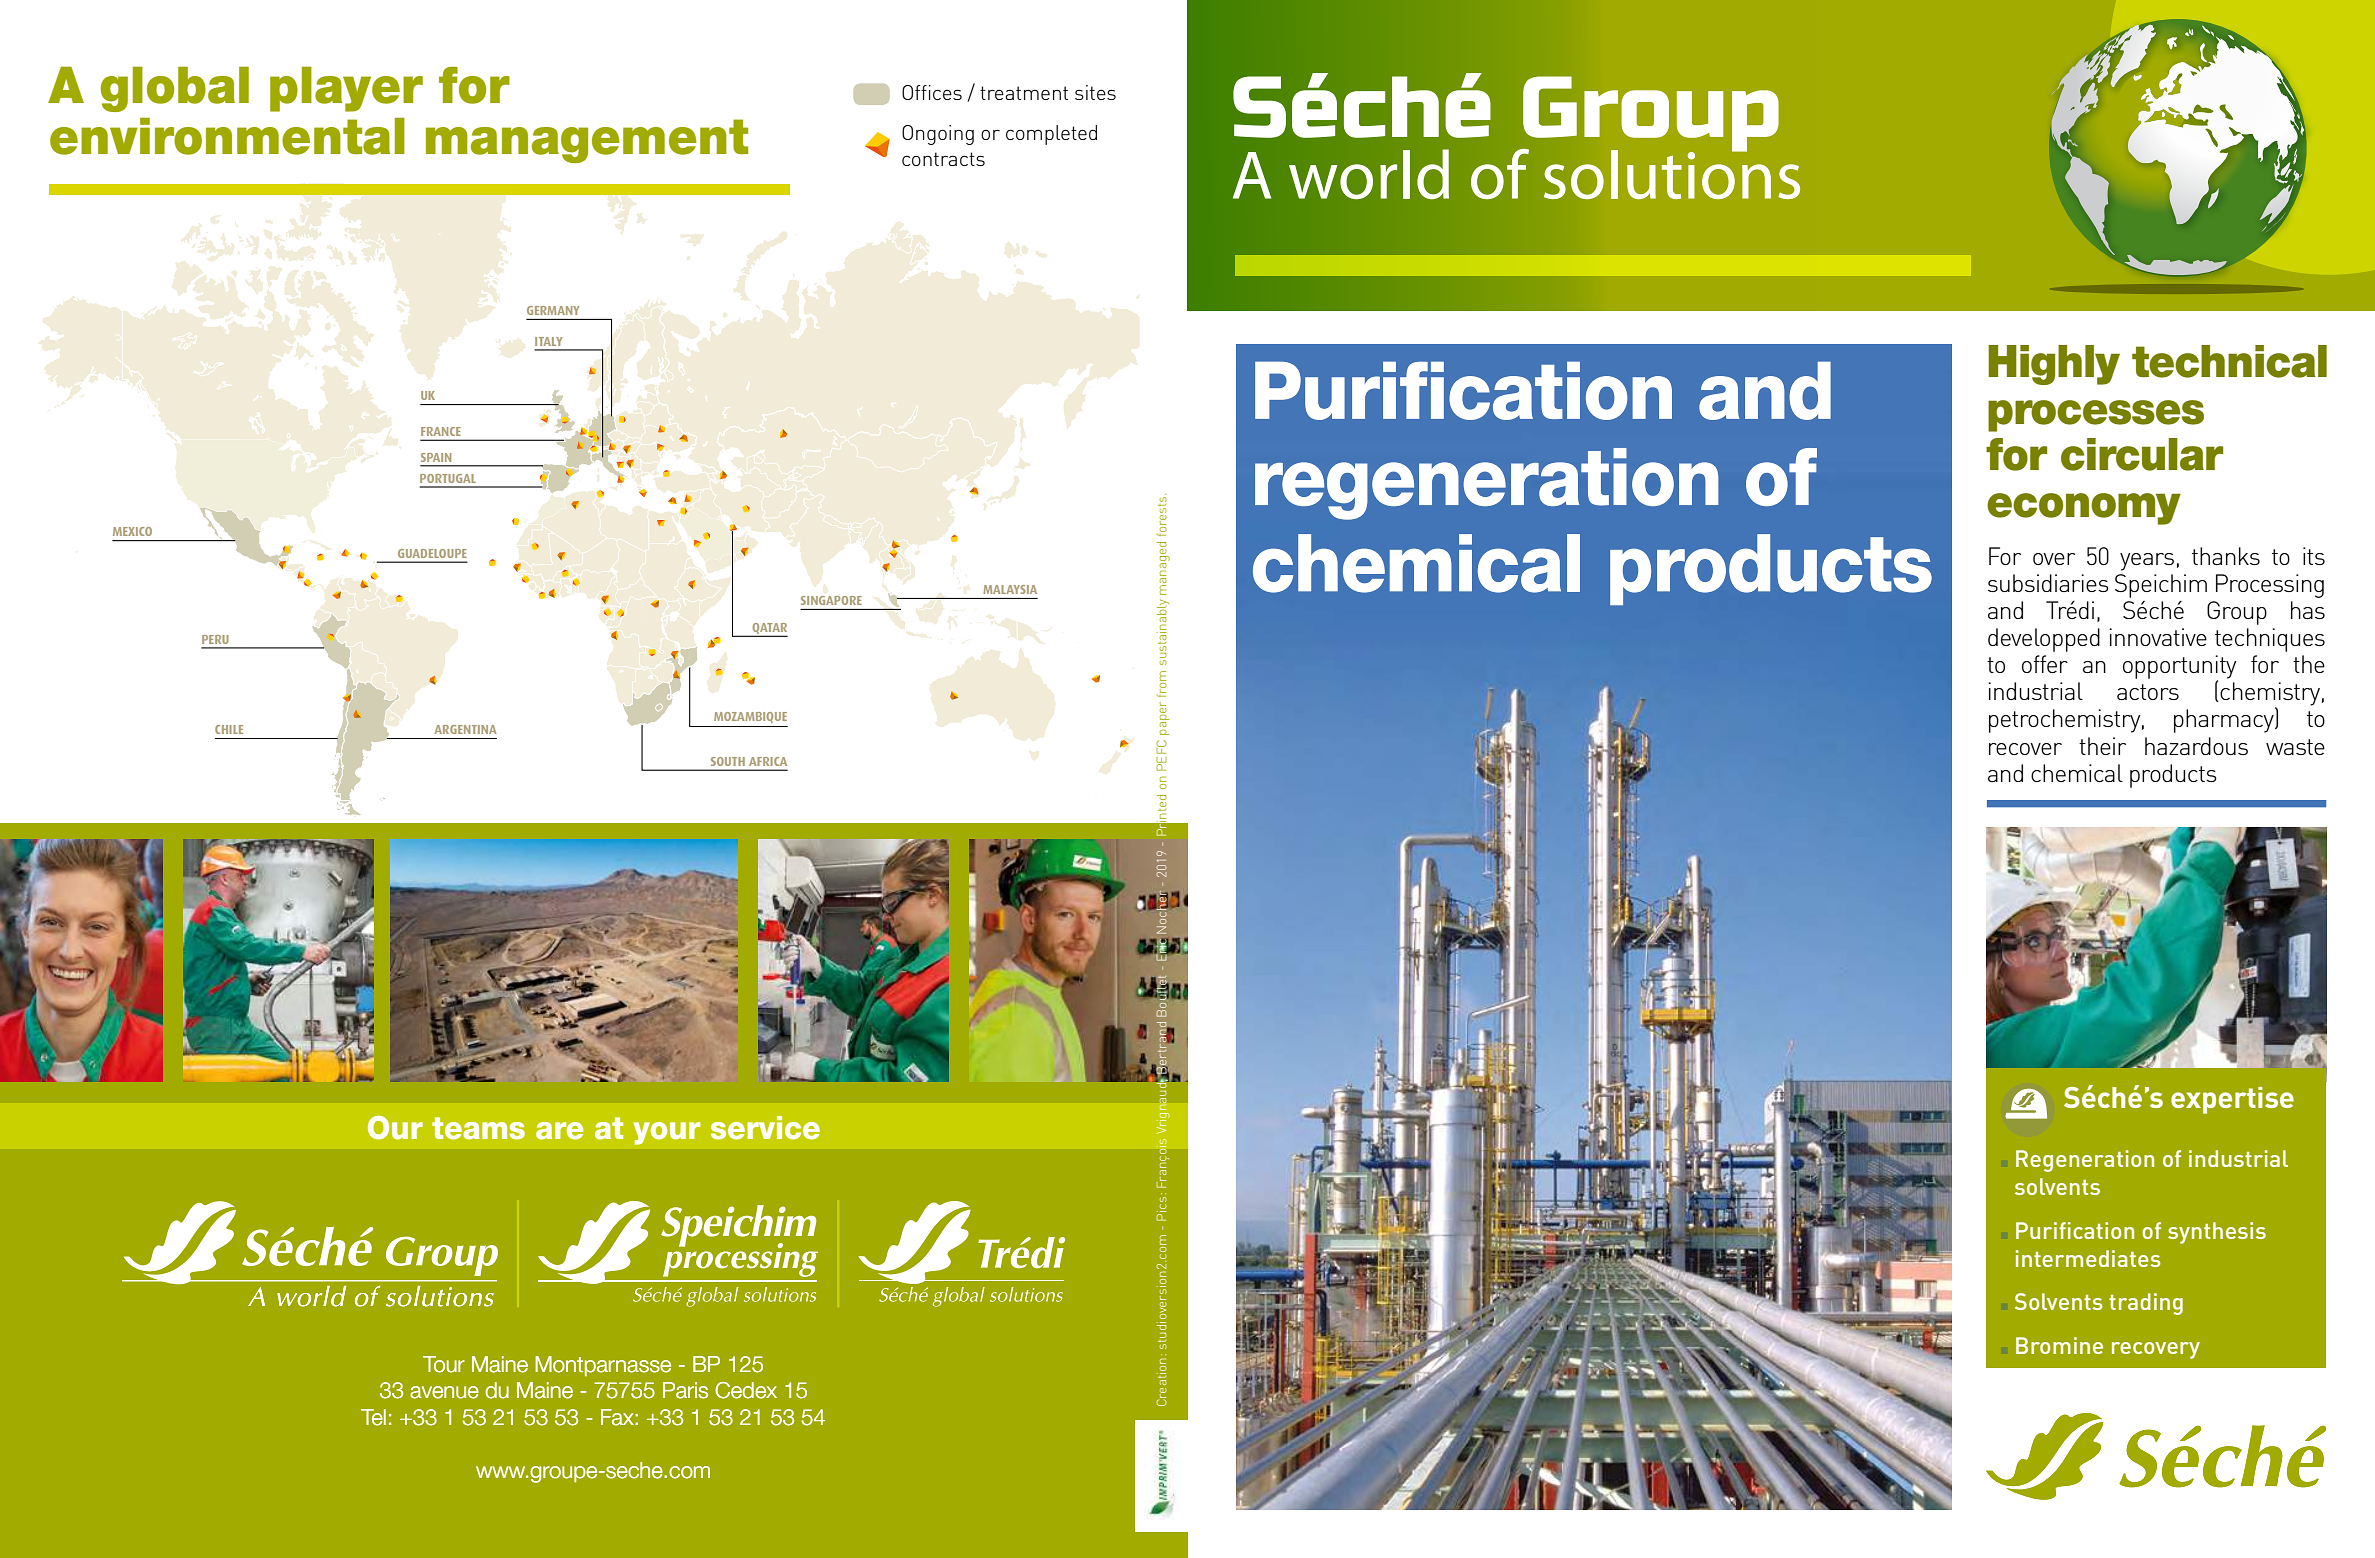  What do you see at coordinates (2102, 746) in the screenshot?
I see `their` at bounding box center [2102, 746].
